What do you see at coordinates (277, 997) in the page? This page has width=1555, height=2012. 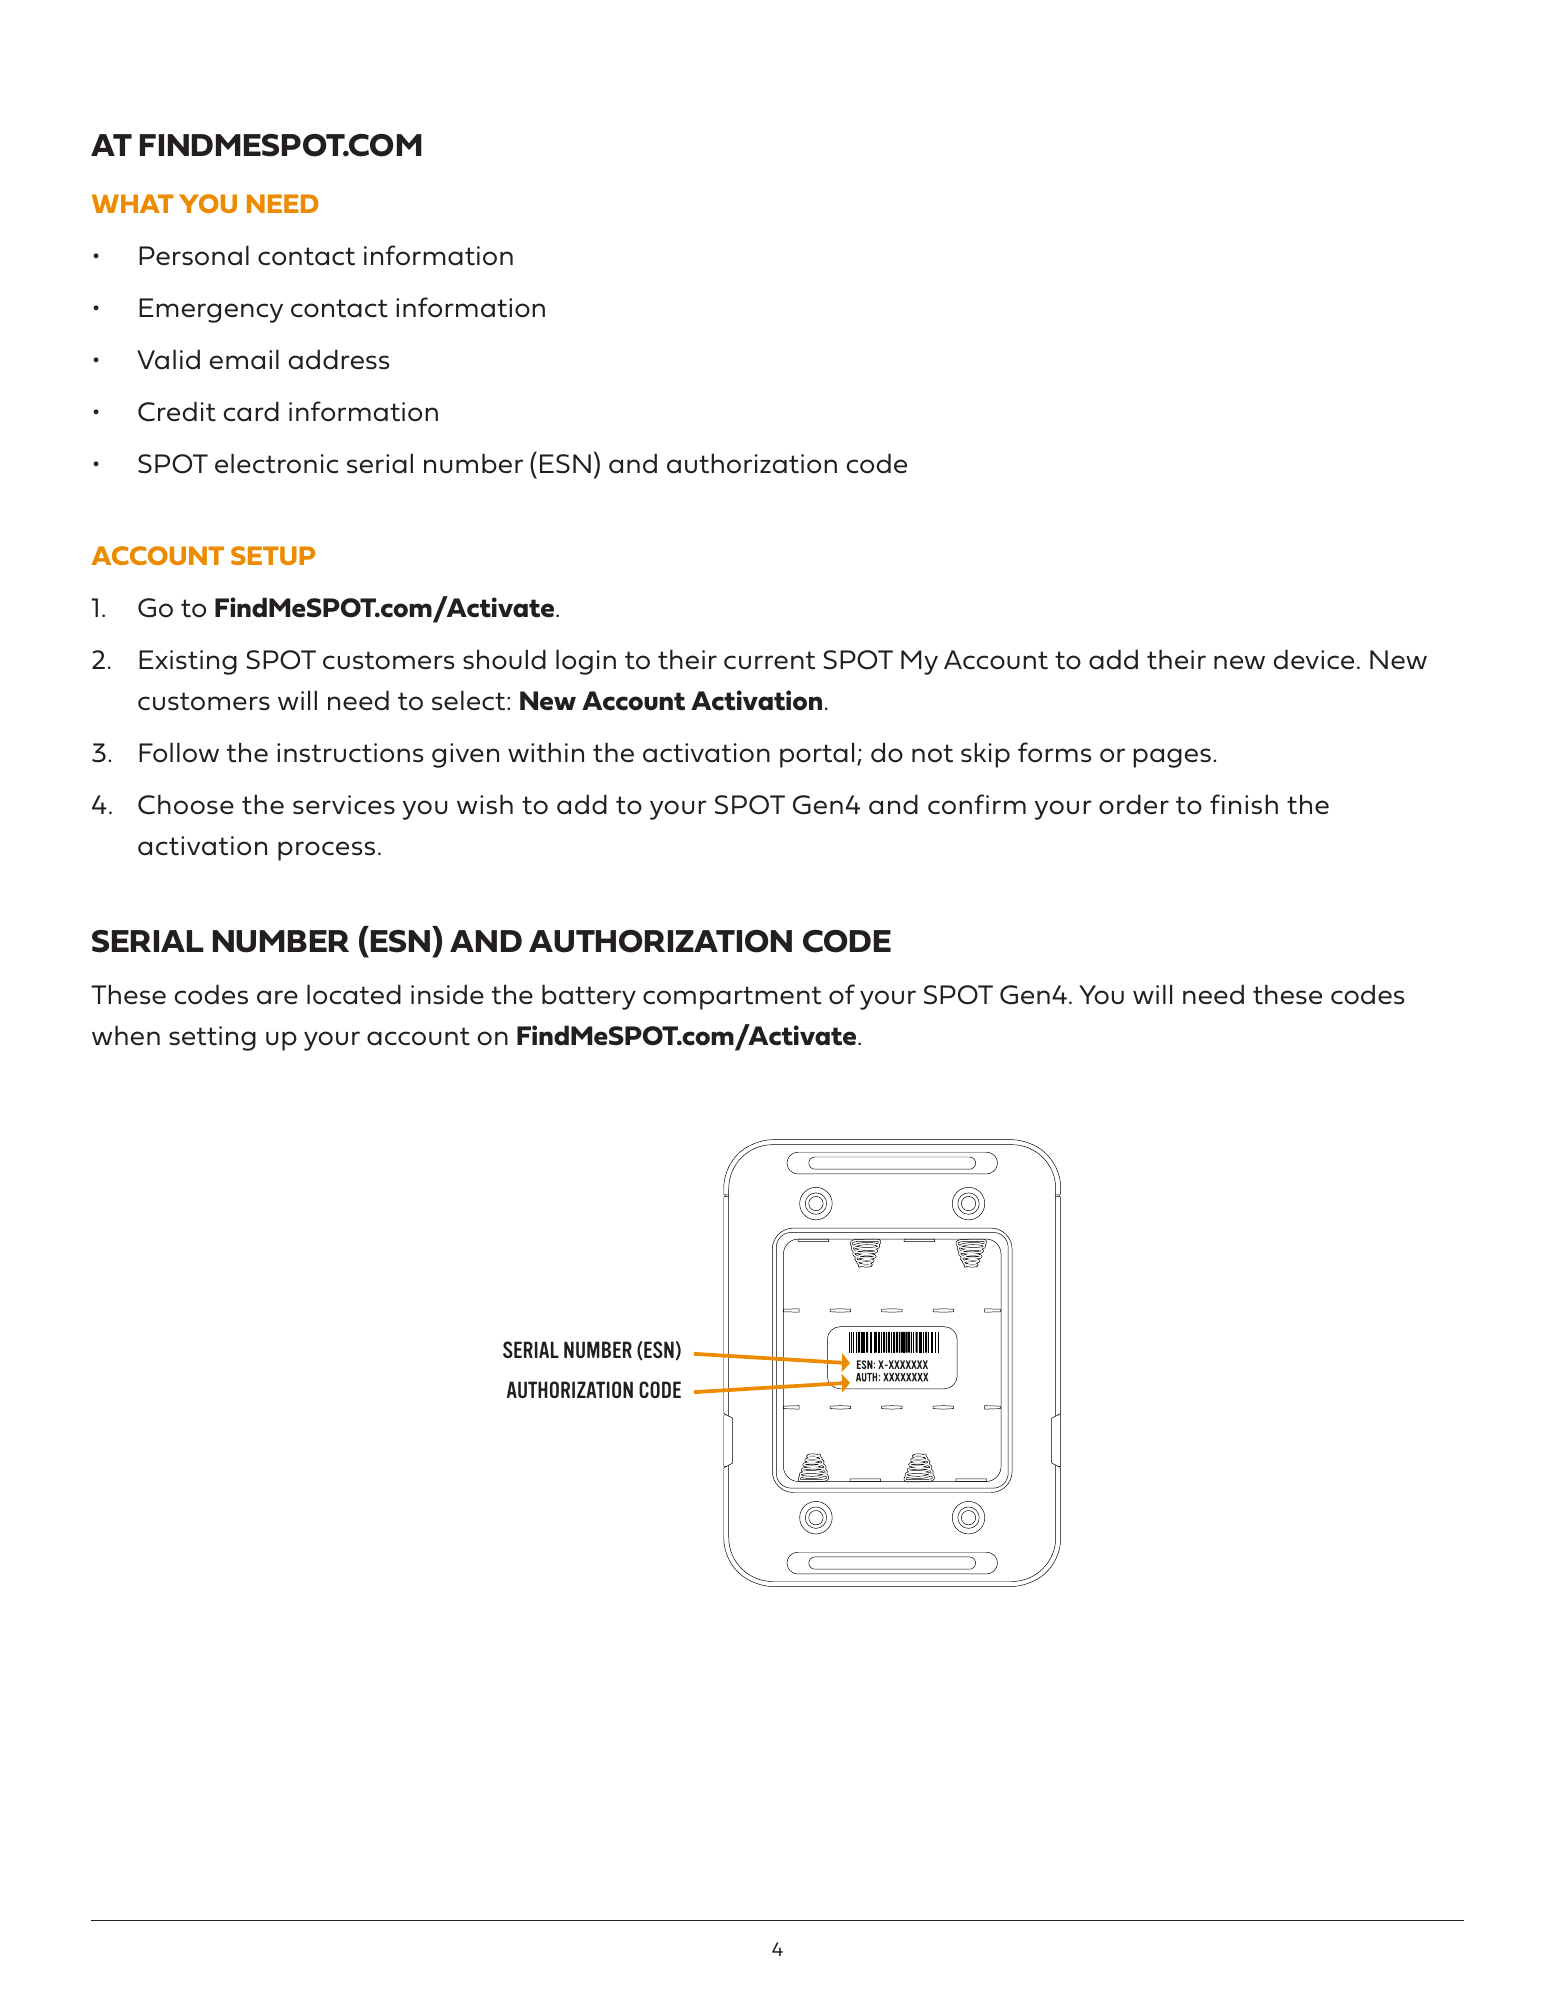 I see `are` at bounding box center [277, 997].
